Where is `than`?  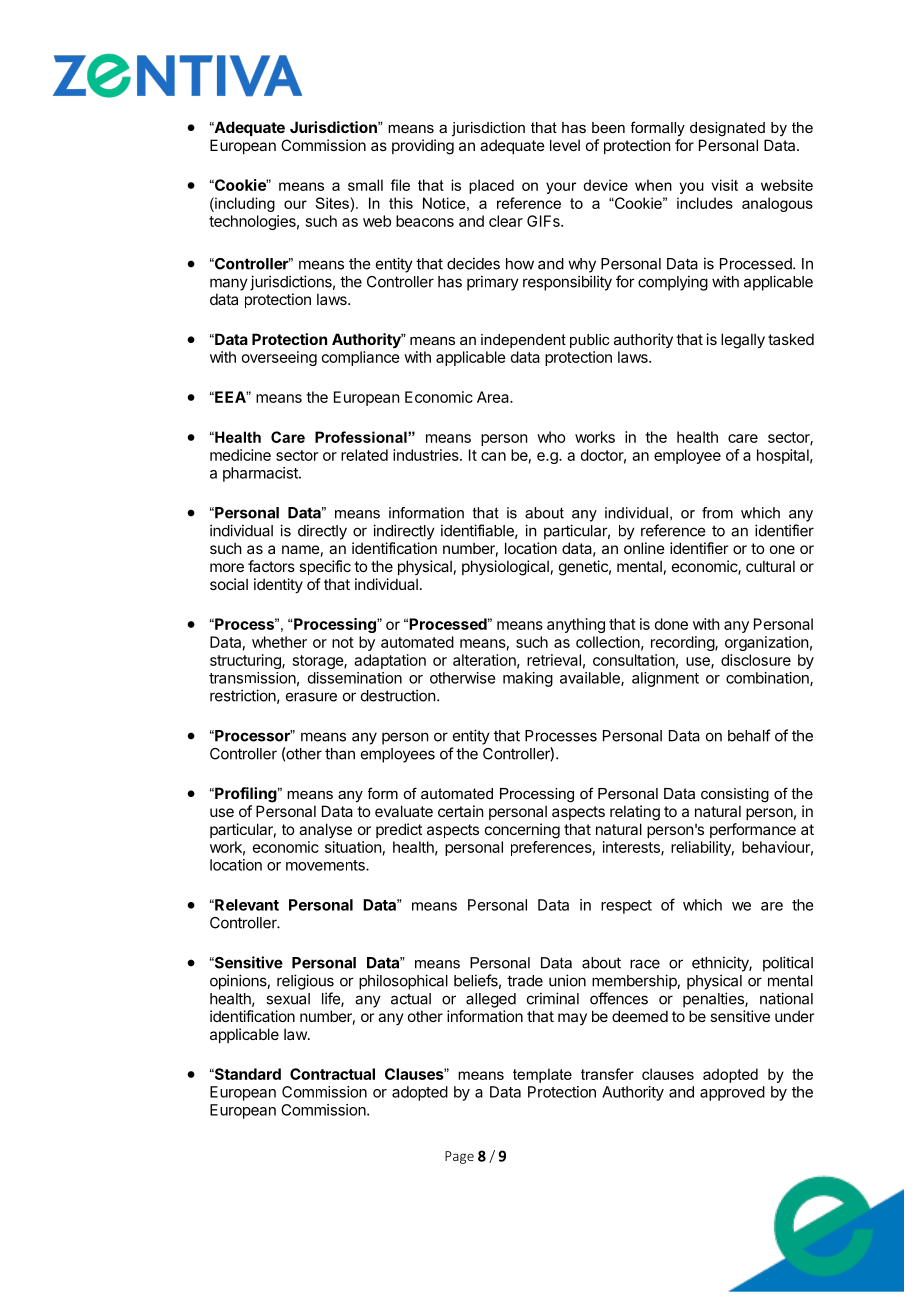
than is located at coordinates (340, 754).
